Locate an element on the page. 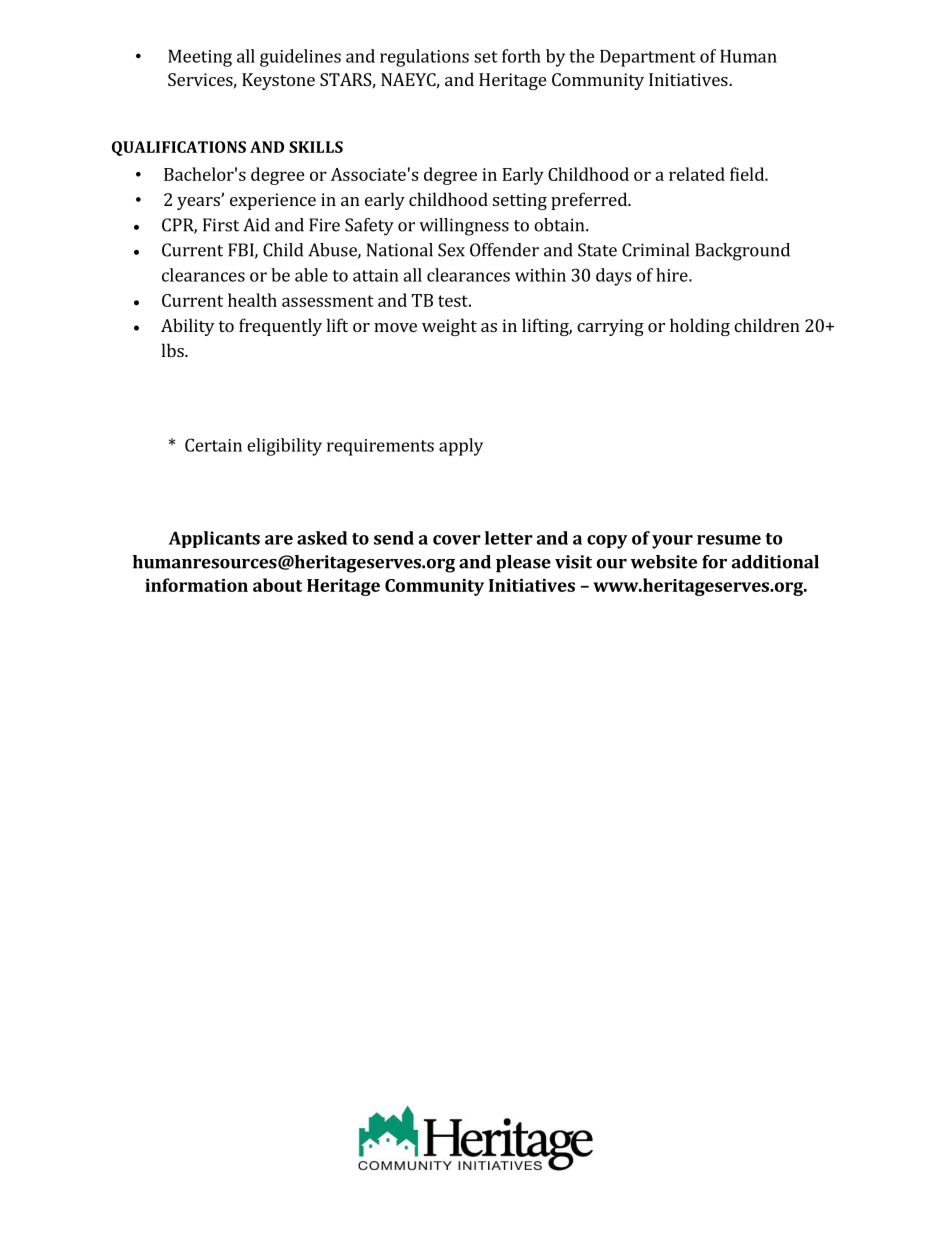 The width and height of the document is (952, 1233). about is located at coordinates (277, 585).
